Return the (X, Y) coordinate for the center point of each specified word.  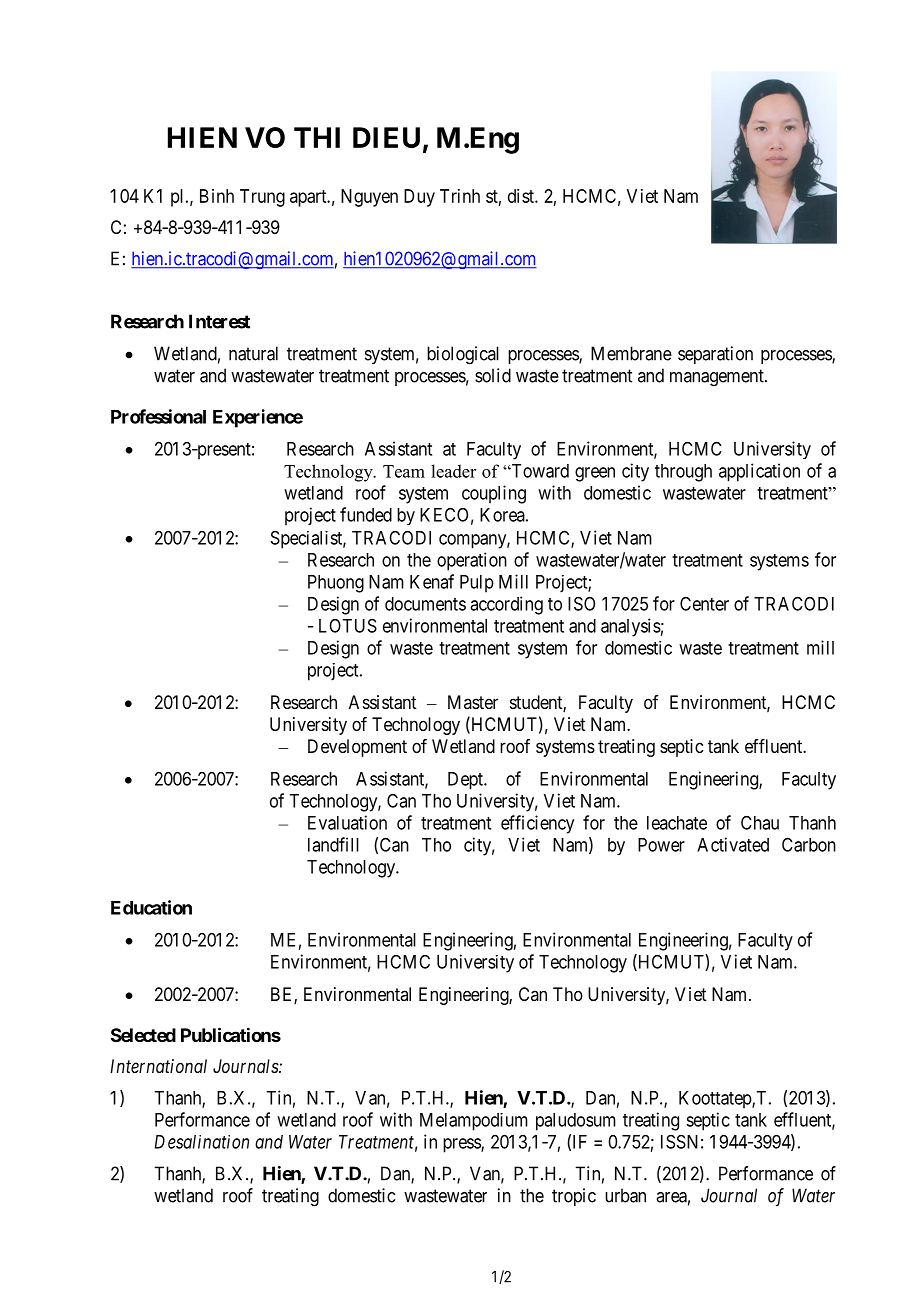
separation (715, 355)
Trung (262, 198)
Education (151, 907)
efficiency (537, 824)
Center (704, 604)
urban (625, 1195)
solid (493, 375)
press (462, 1145)
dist (522, 196)
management (718, 378)
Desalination (201, 1142)
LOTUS (348, 626)
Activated (733, 844)
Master (473, 702)
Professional (158, 416)
